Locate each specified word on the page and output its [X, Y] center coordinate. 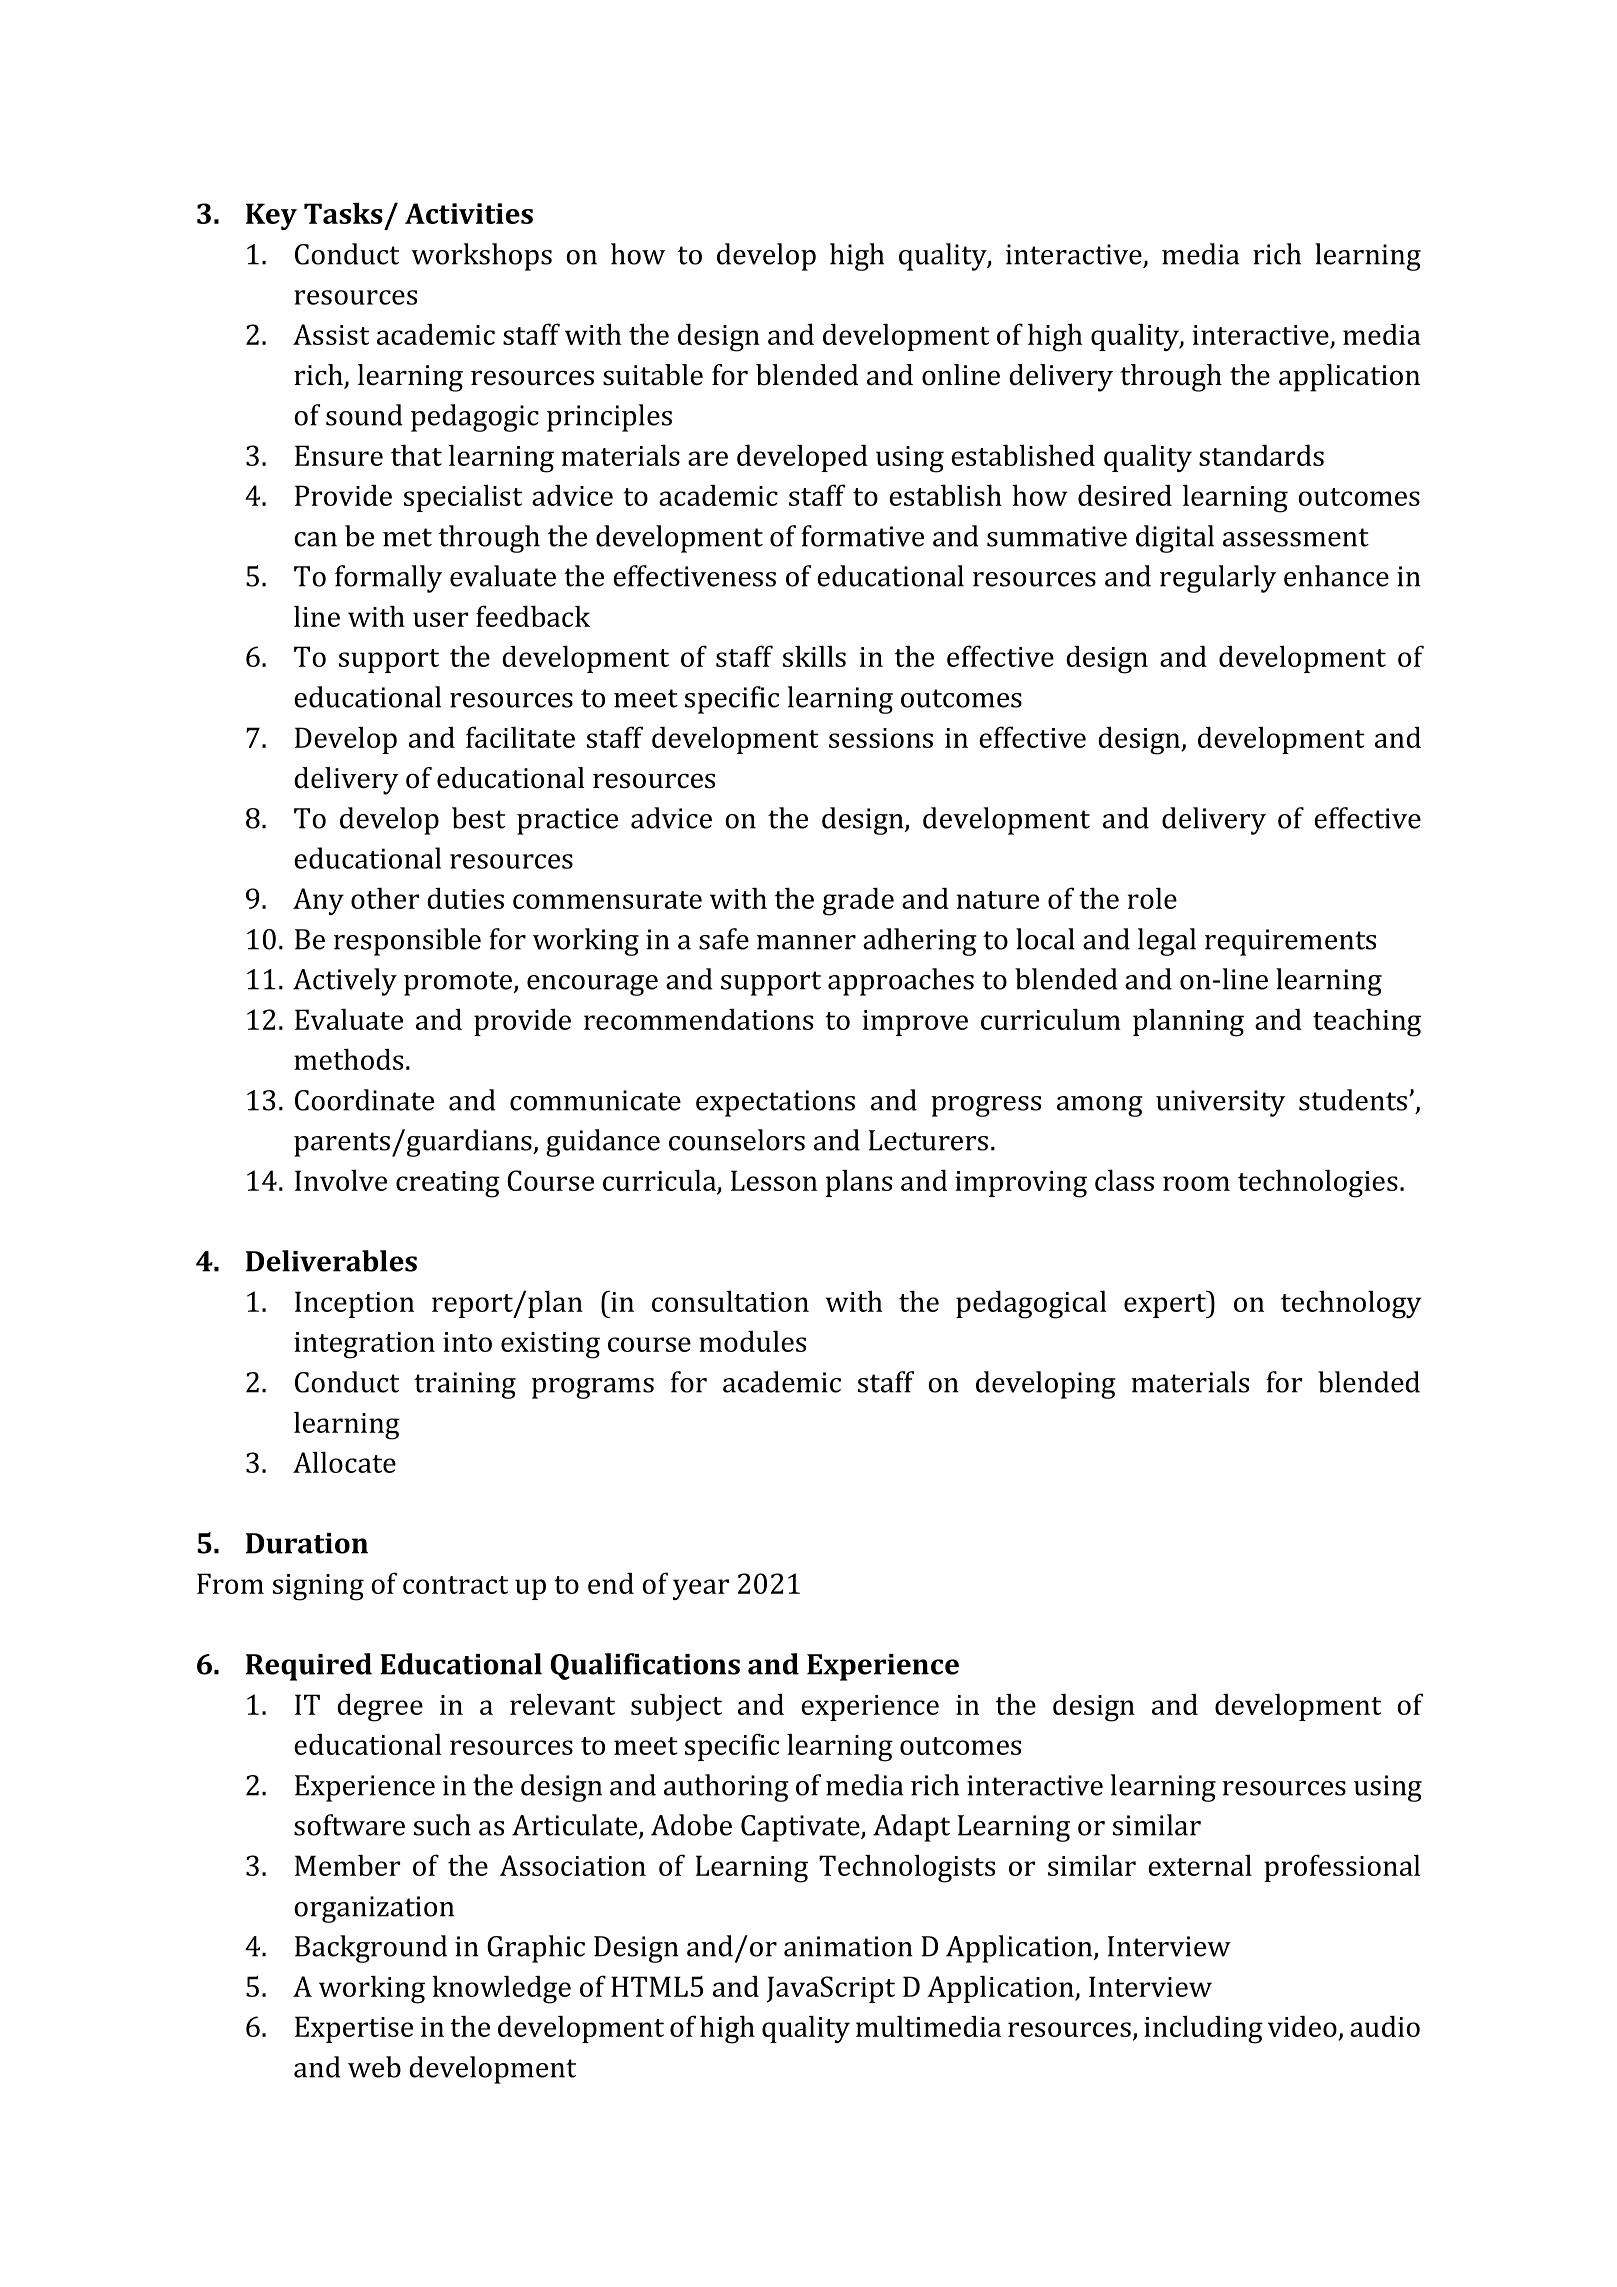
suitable [653, 375]
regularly [1218, 579]
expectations [775, 1103]
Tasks [343, 213]
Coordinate [364, 1100]
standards [1261, 455]
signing [318, 1587]
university [1220, 1103]
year [701, 1589]
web [374, 2067]
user [440, 619]
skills [814, 656]
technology [1351, 1305]
